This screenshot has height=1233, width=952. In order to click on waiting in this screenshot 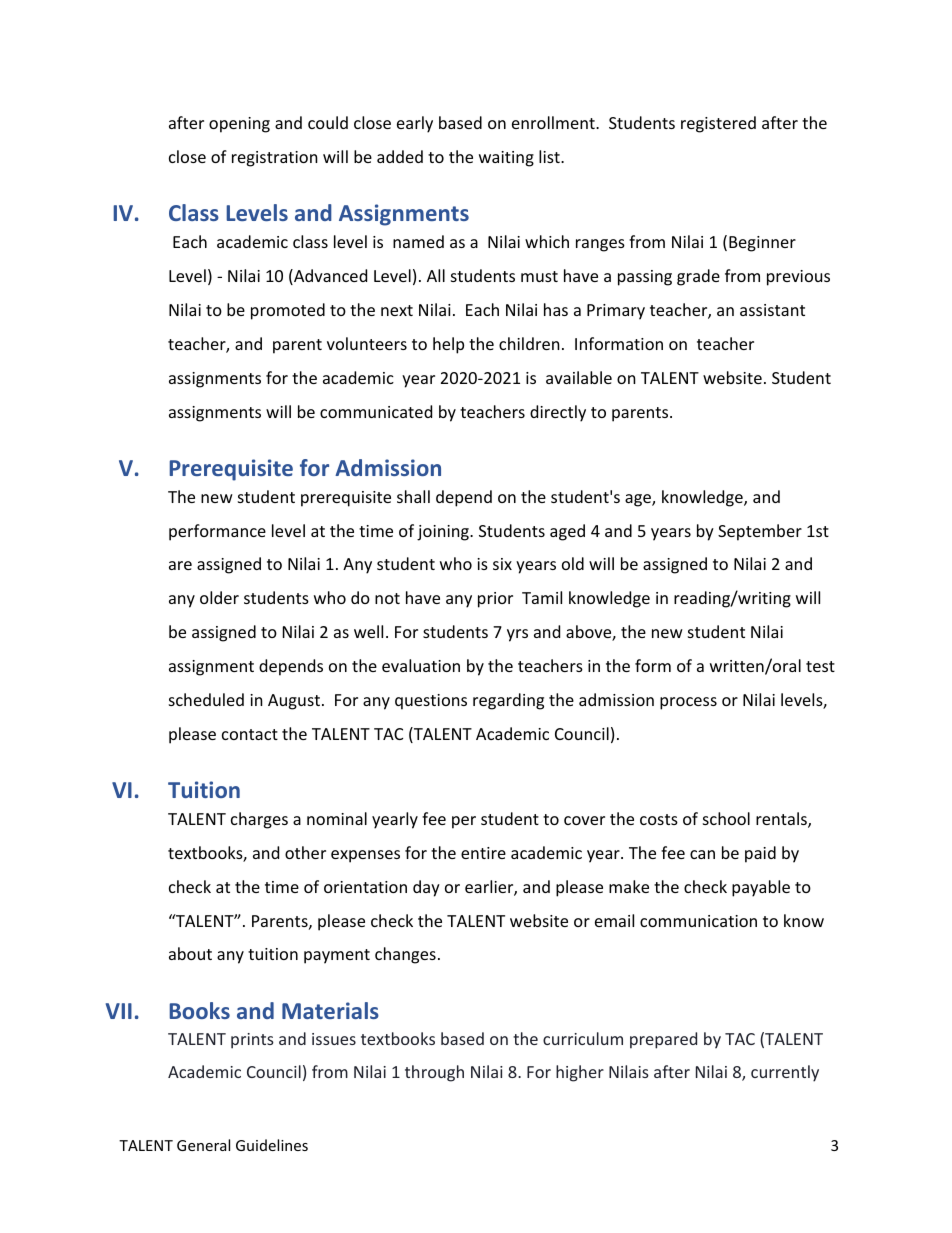, I will do `click(506, 159)`.
